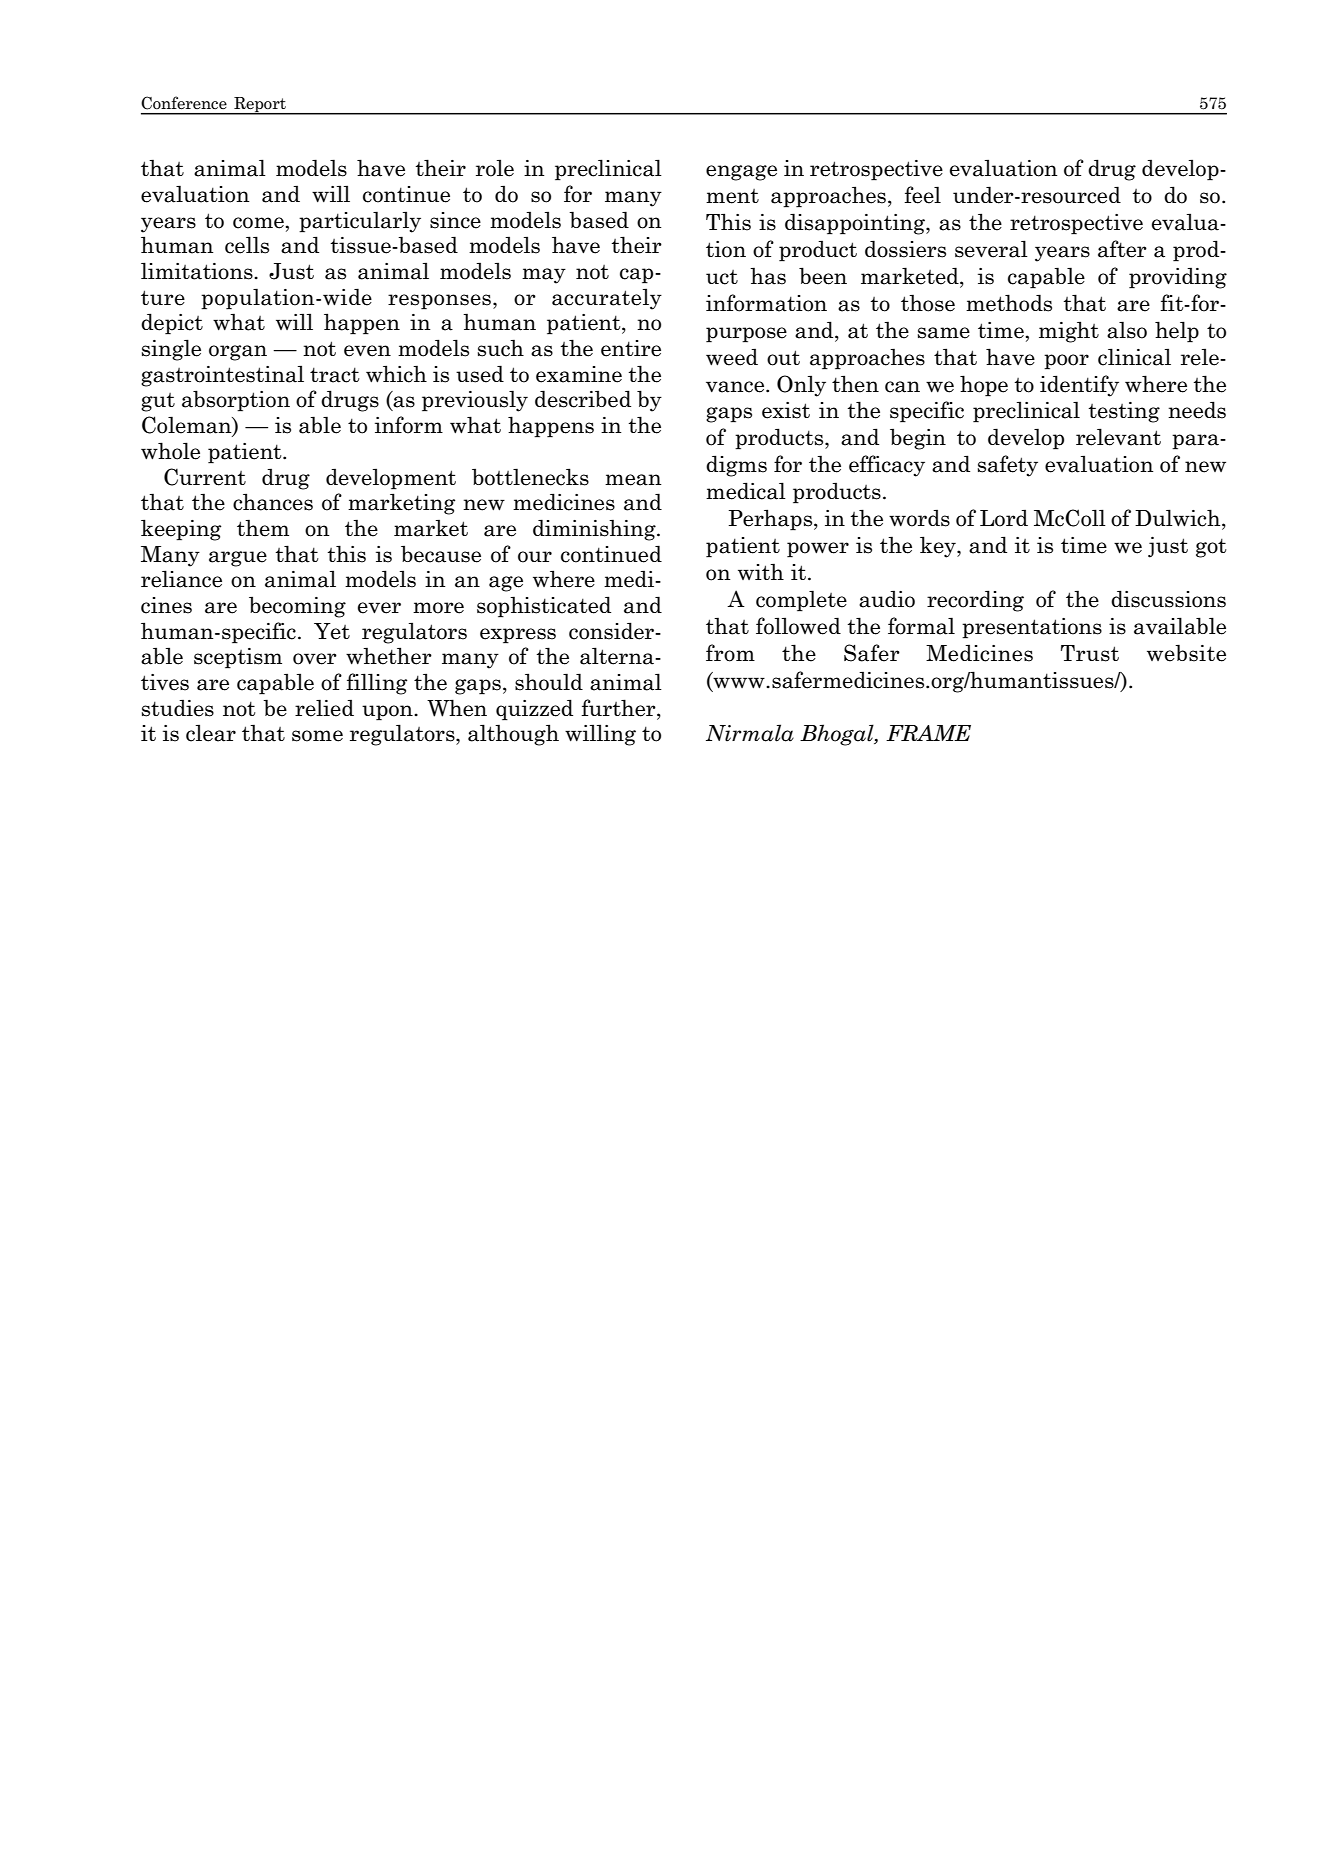 The width and height of the document is (1323, 1872). Describe the element at coordinates (1066, 362) in the document. I see `poor` at that location.
